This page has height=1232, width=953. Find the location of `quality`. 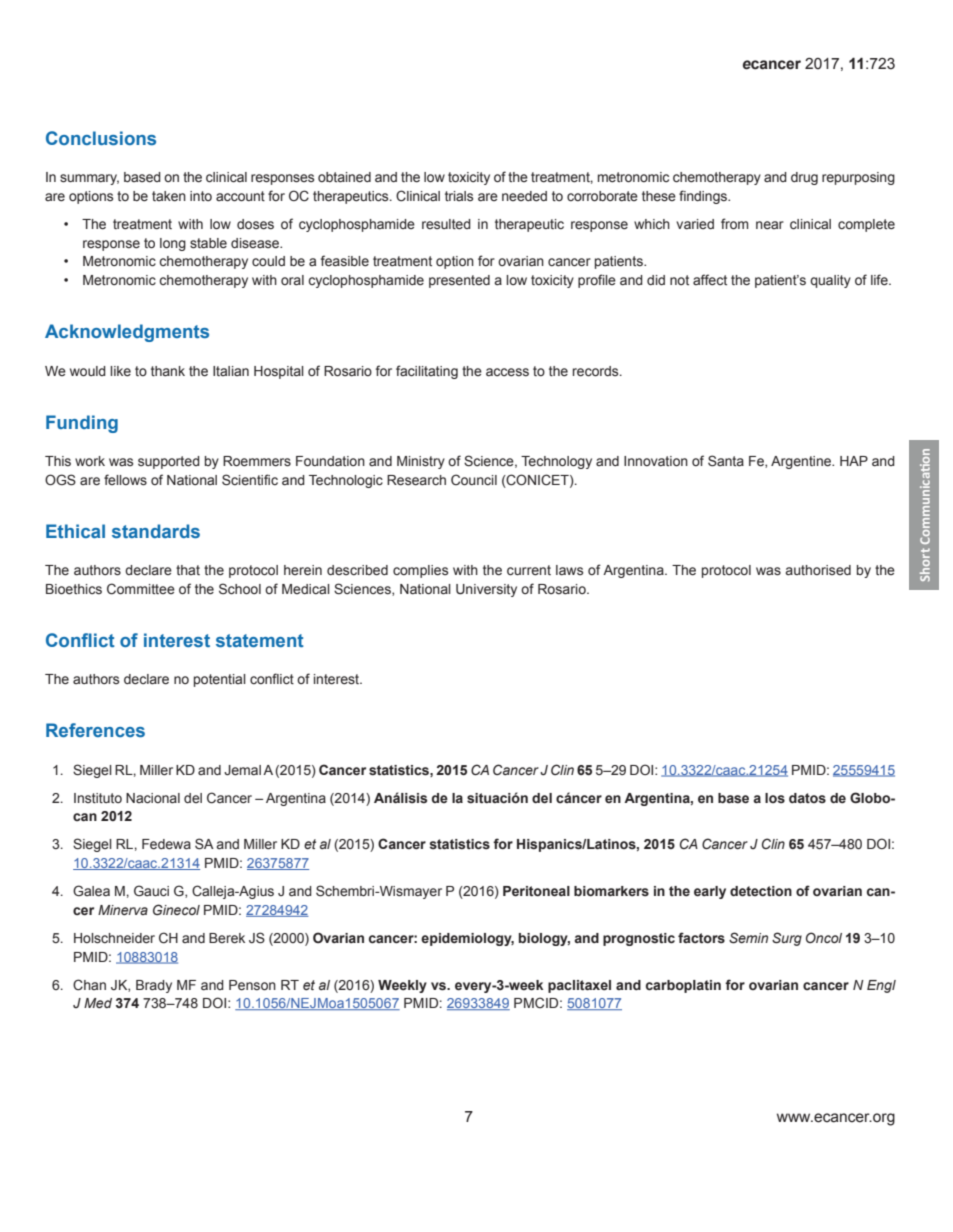

quality is located at coordinates (830, 281).
